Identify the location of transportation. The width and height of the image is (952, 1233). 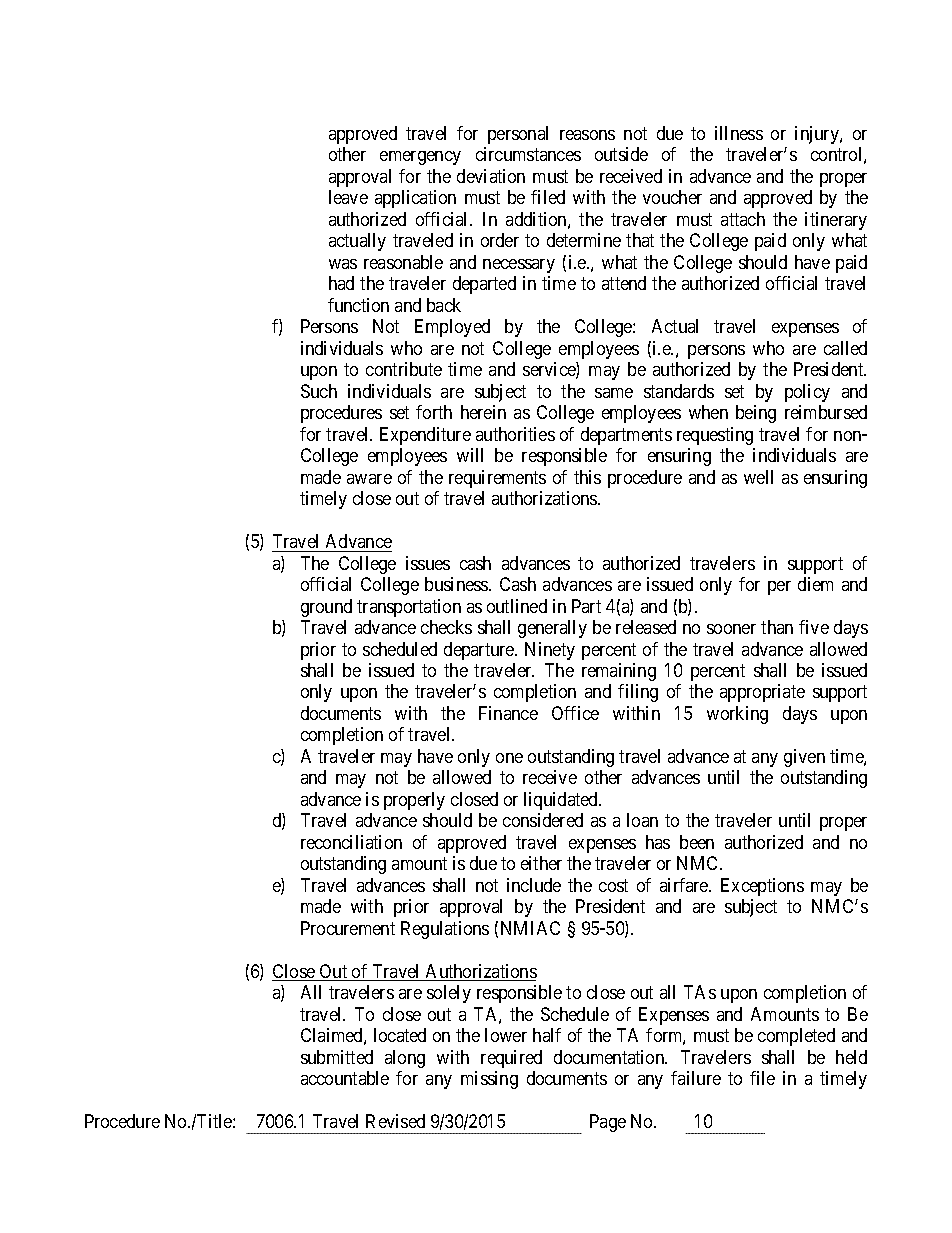
(409, 608).
